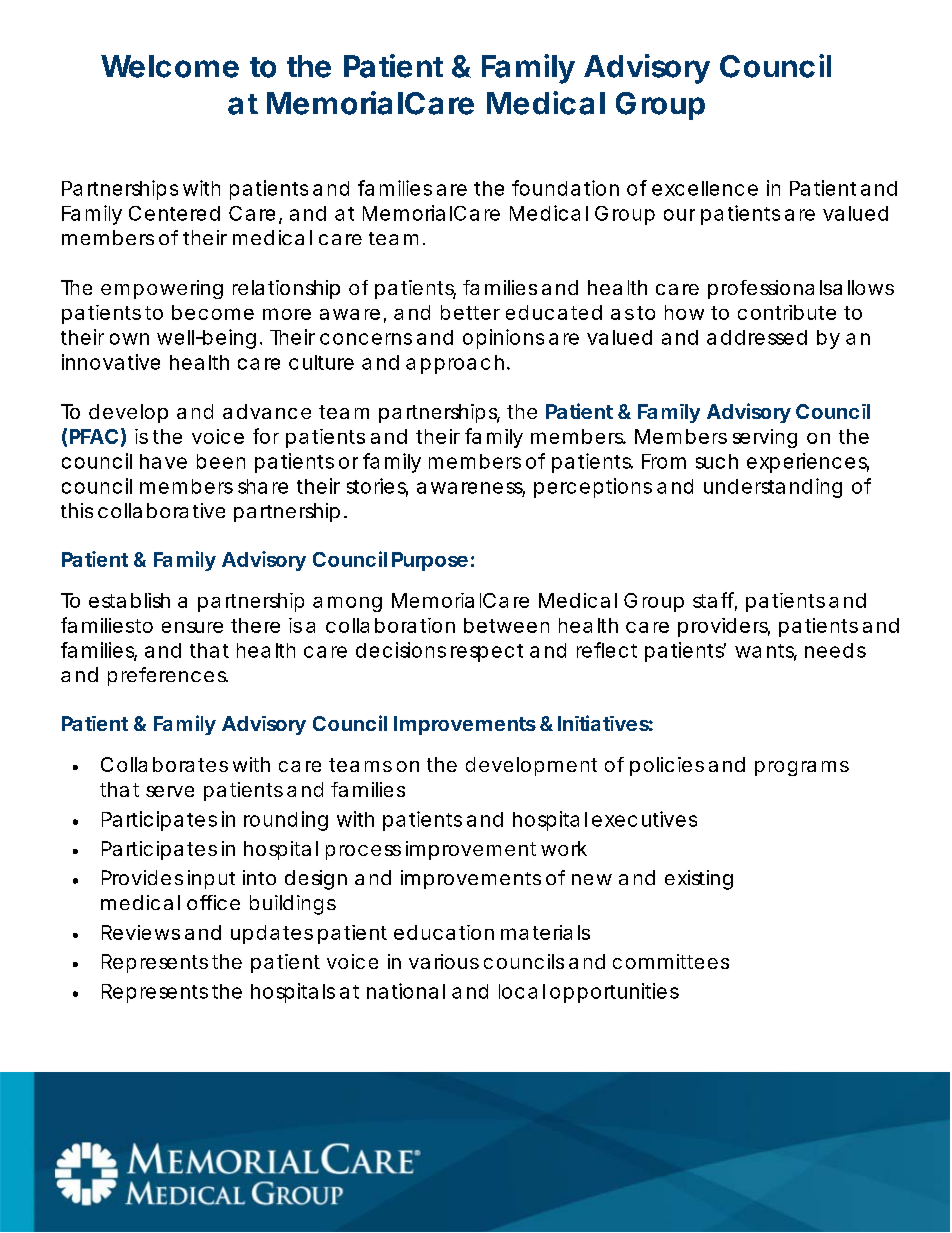 The width and height of the image is (952, 1233). I want to click on various, so click(444, 961).
